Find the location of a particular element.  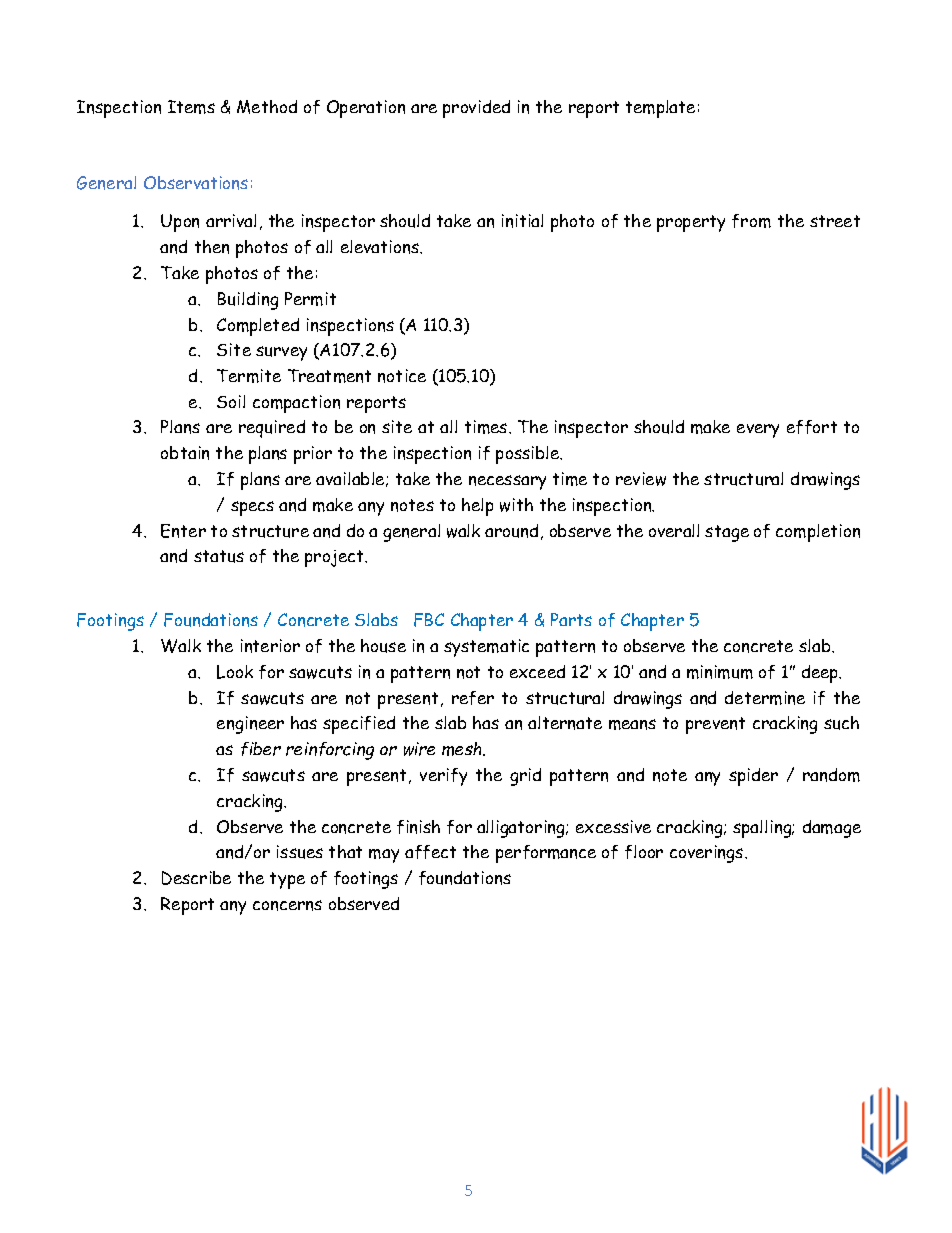

with is located at coordinates (516, 505).
